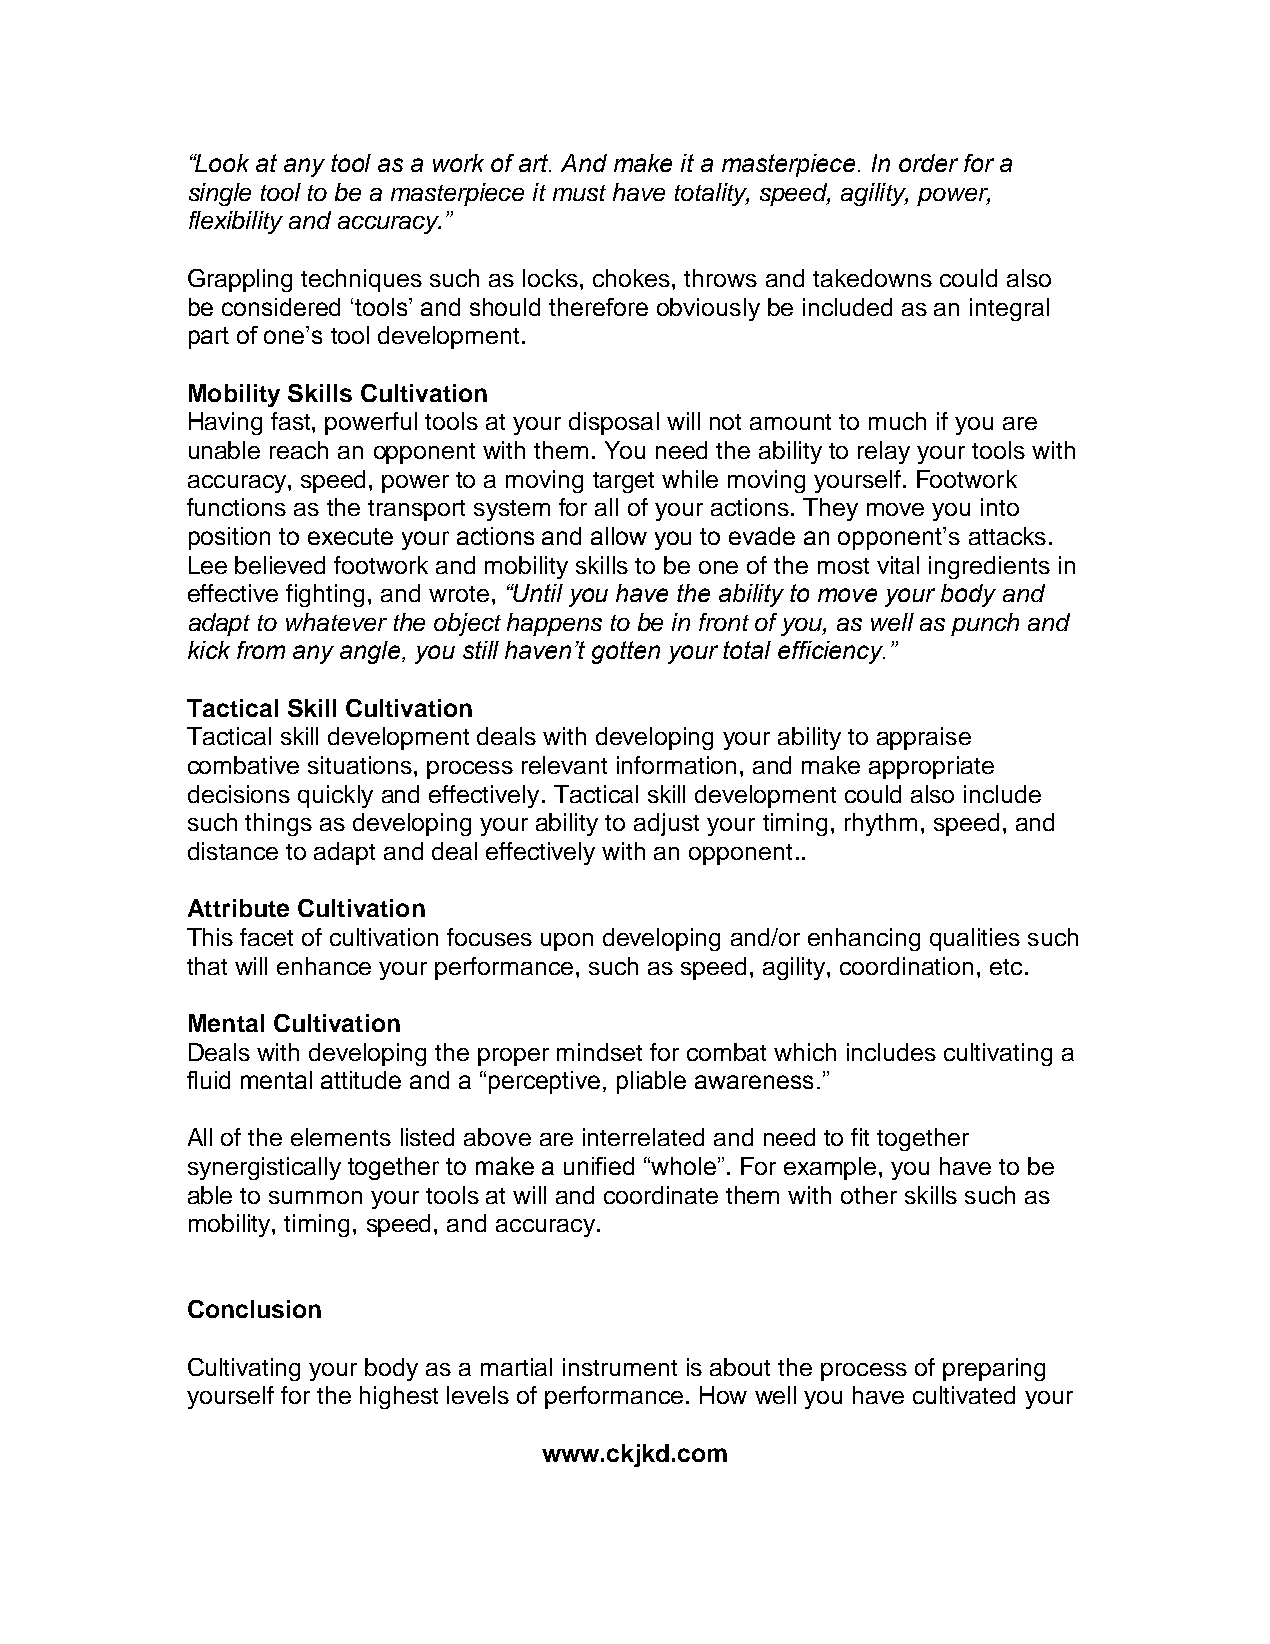 This page has height=1644, width=1270. I want to click on interrelated, so click(643, 1137).
